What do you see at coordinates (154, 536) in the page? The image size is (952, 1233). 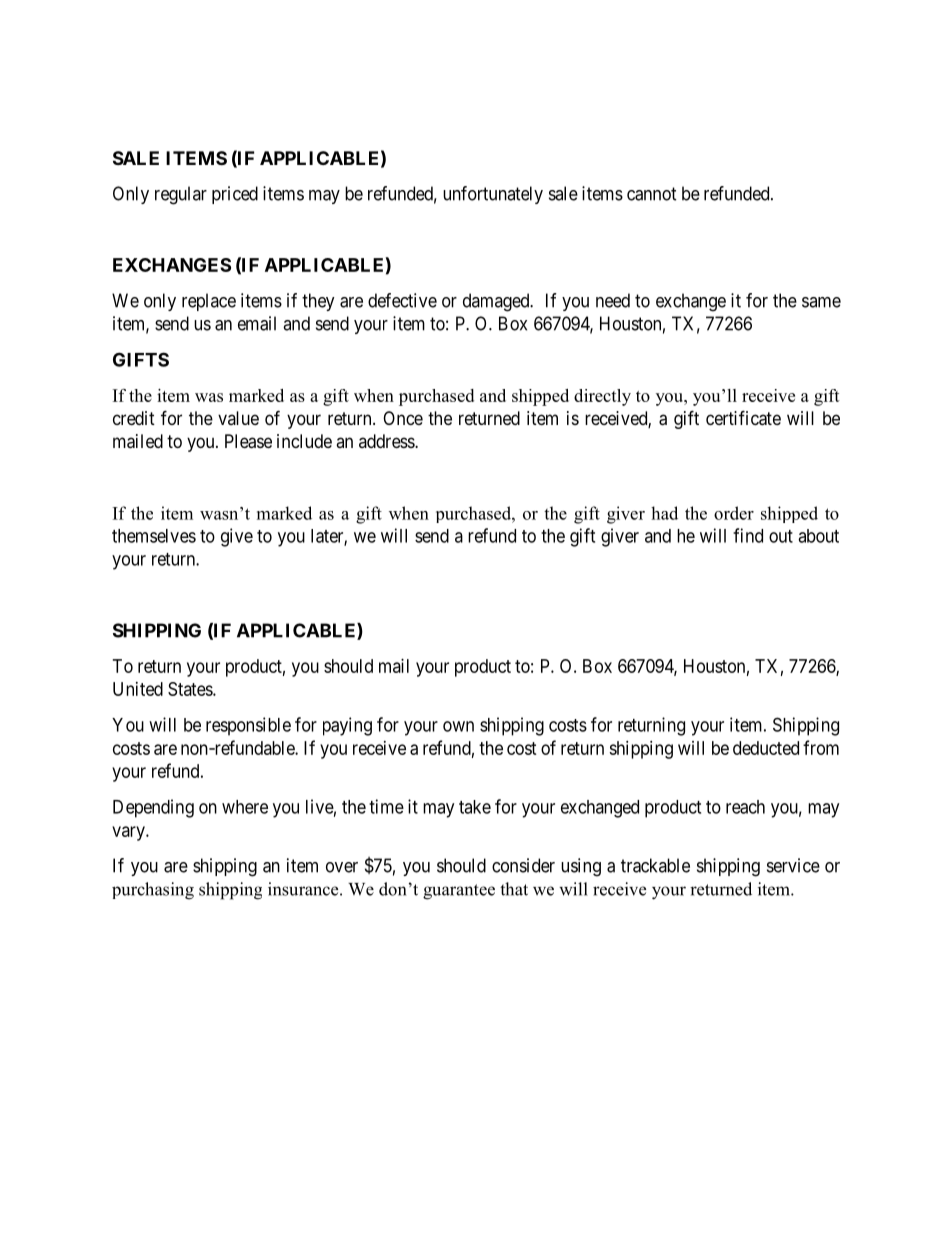 I see `themselves` at bounding box center [154, 536].
